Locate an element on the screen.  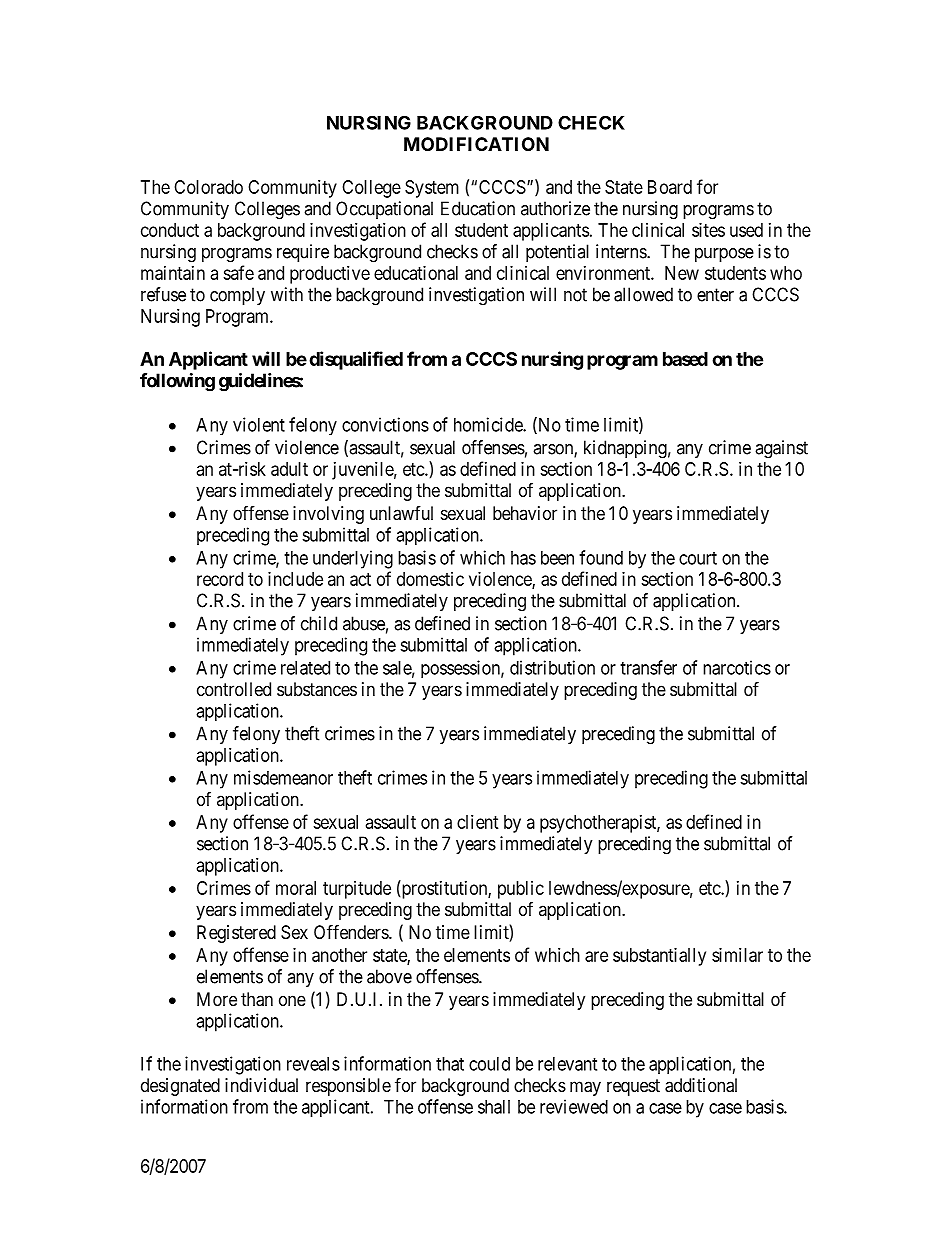
Colorado is located at coordinates (208, 187).
